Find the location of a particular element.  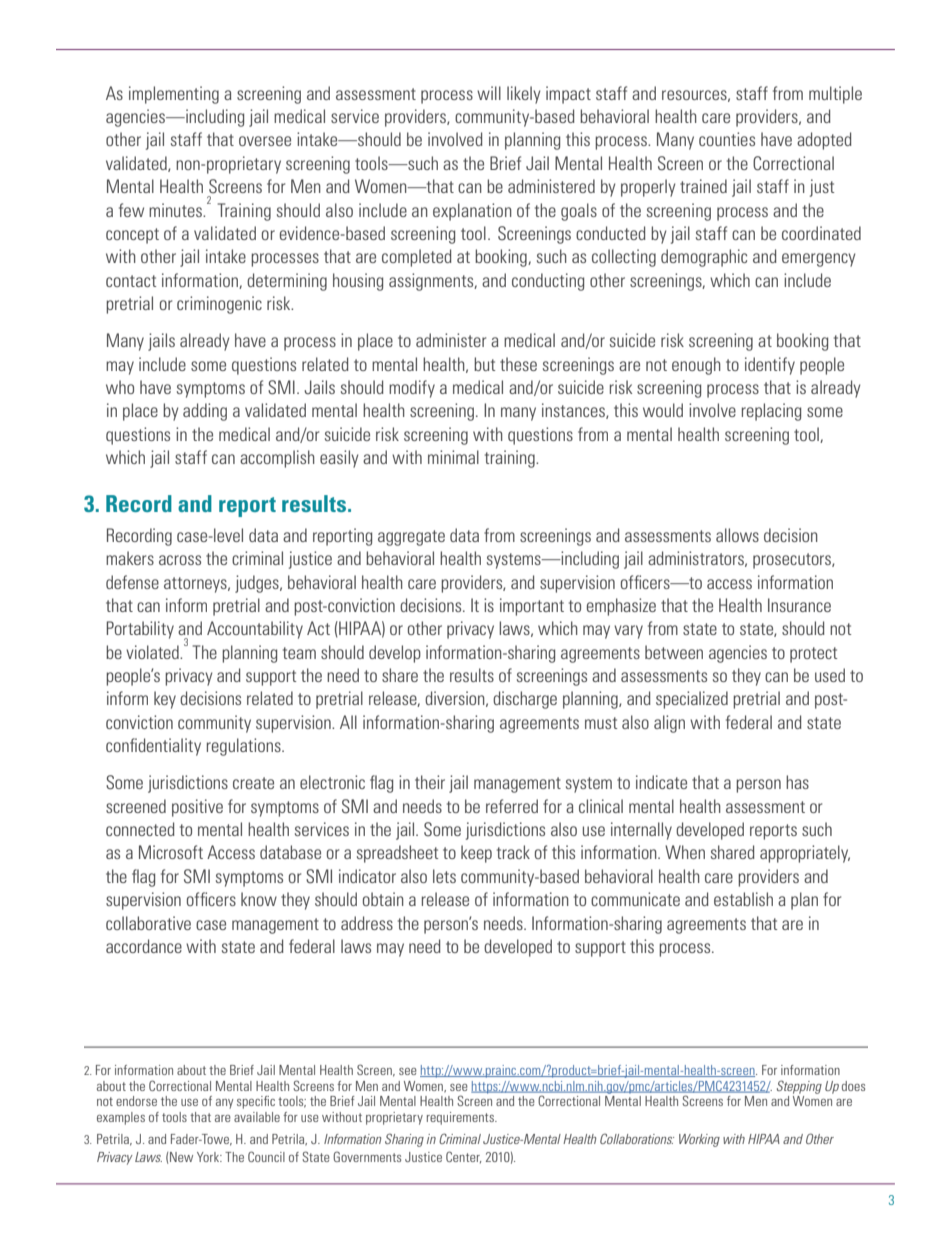

Microsoft is located at coordinates (171, 852).
